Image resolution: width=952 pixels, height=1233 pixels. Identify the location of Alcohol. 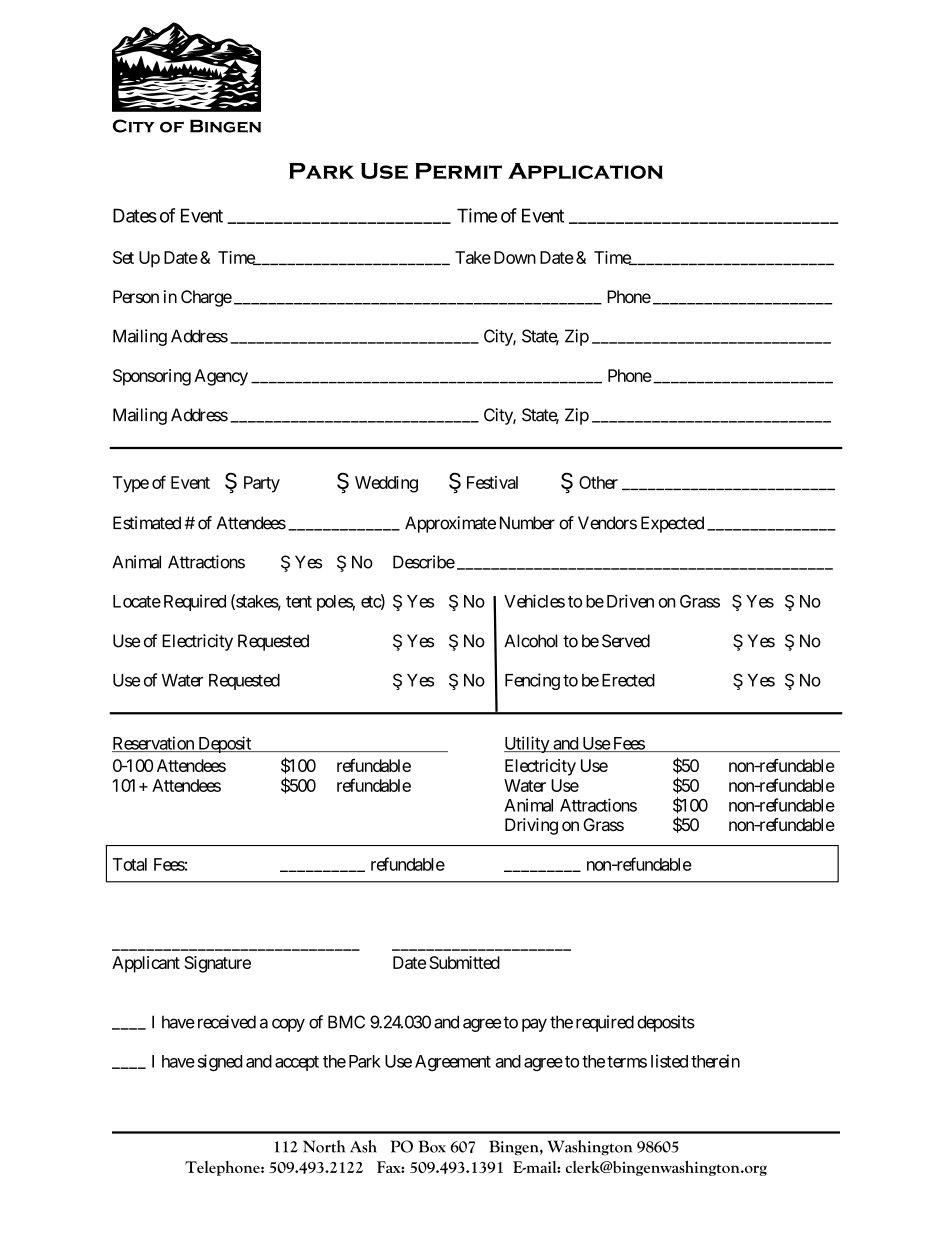
(531, 641).
